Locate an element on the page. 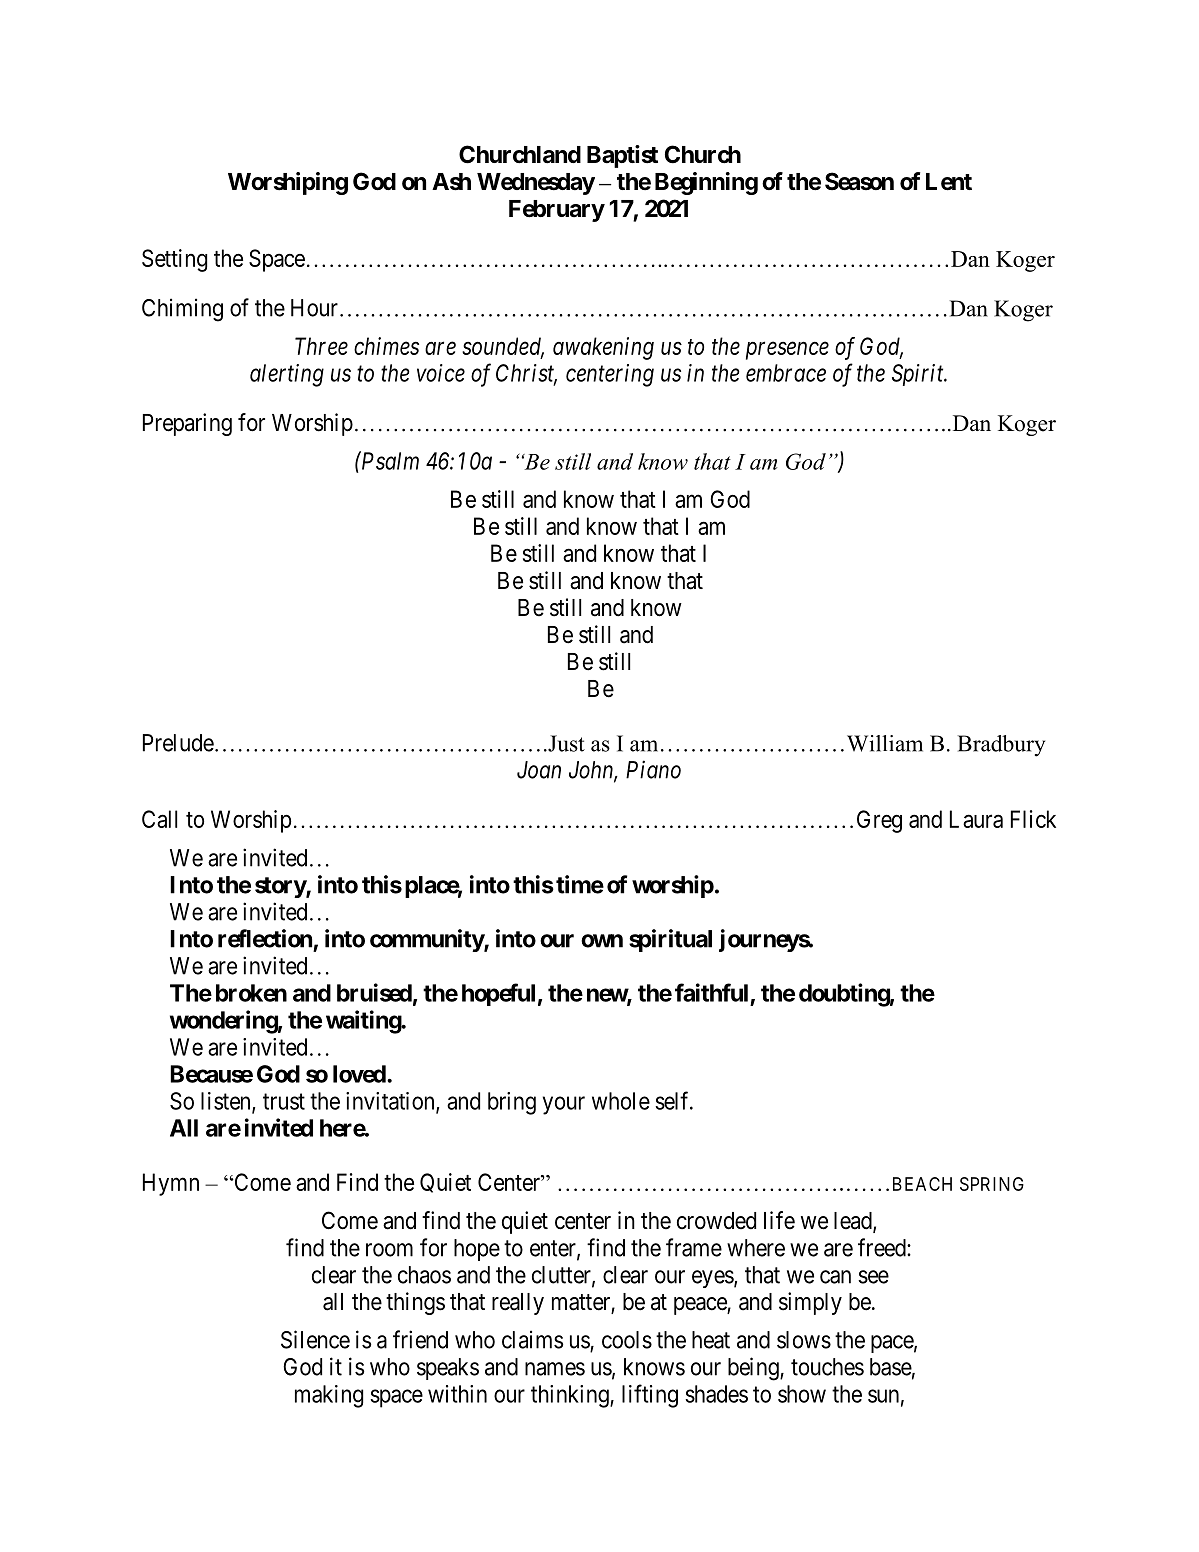  embrace is located at coordinates (786, 373).
